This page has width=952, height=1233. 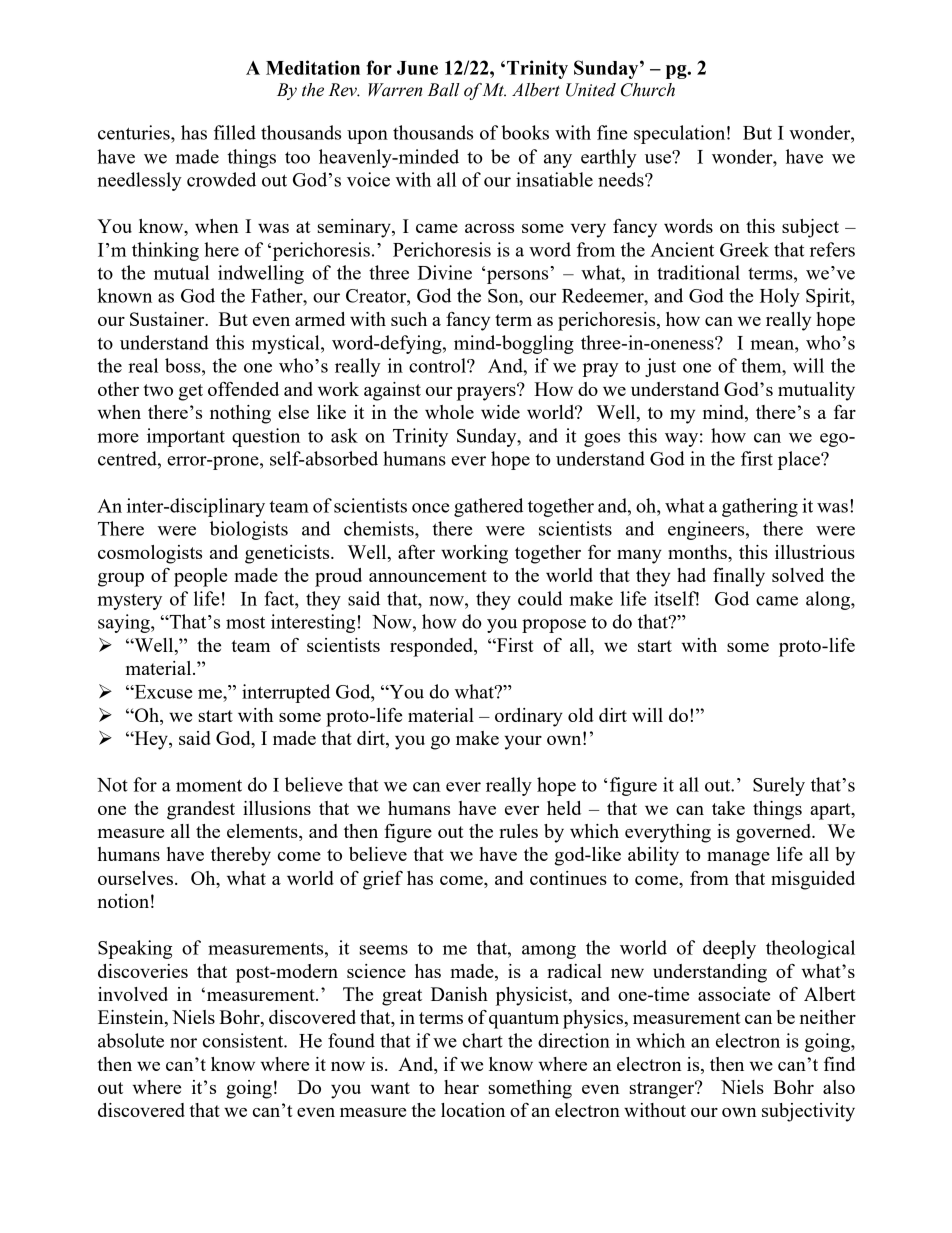 I want to click on finally, so click(x=739, y=577).
